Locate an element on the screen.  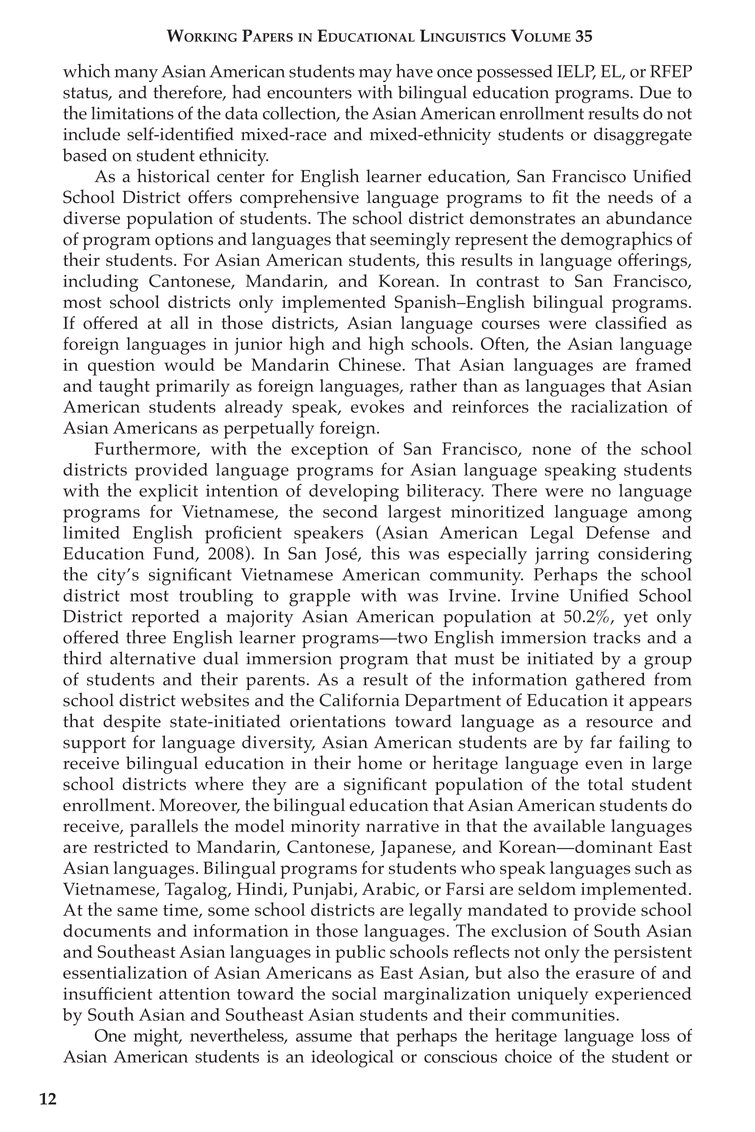
communities is located at coordinates (564, 1014).
